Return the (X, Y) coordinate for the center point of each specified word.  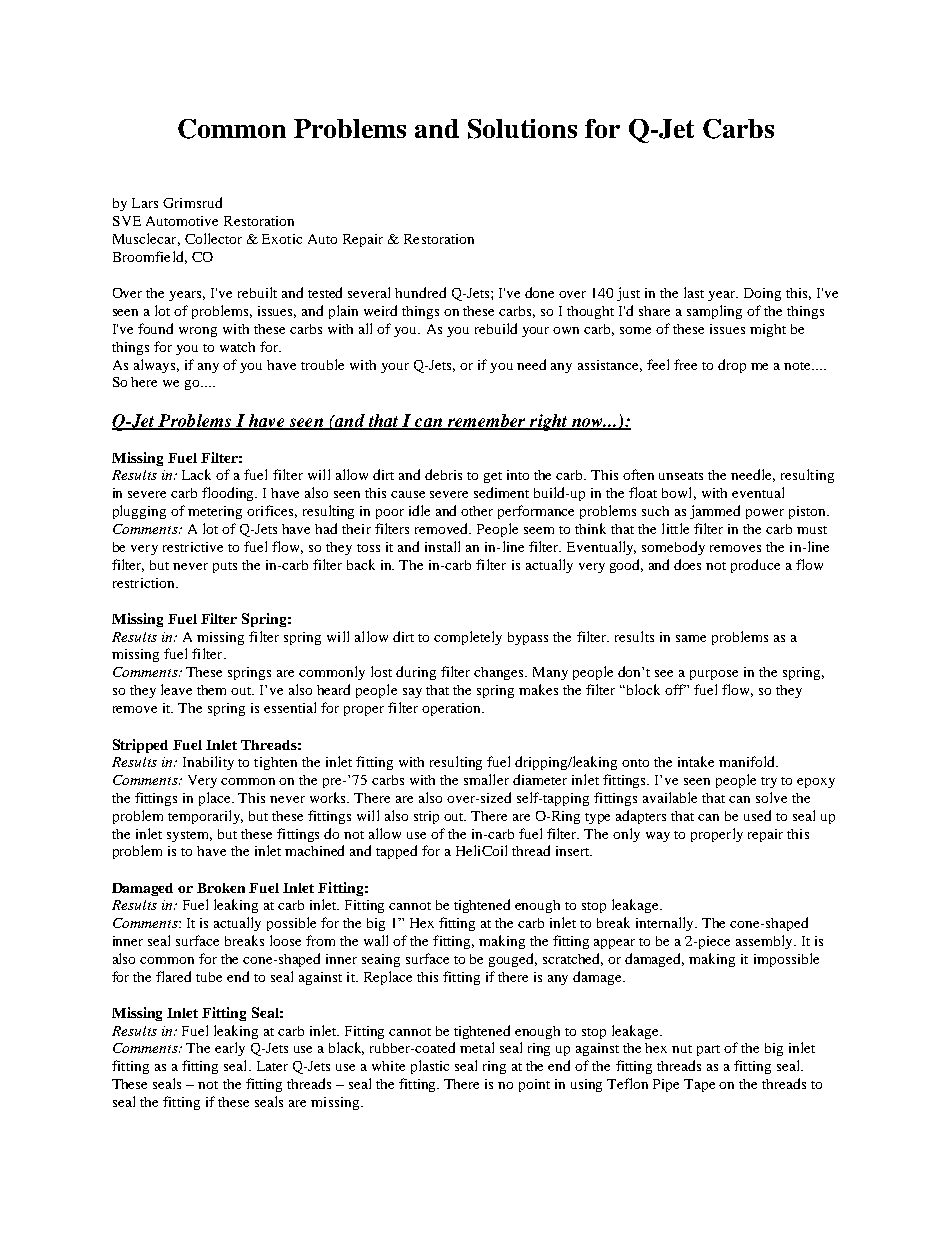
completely (468, 638)
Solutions (522, 129)
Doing (762, 294)
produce (755, 566)
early (230, 1049)
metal (477, 1047)
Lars (145, 203)
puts (225, 567)
